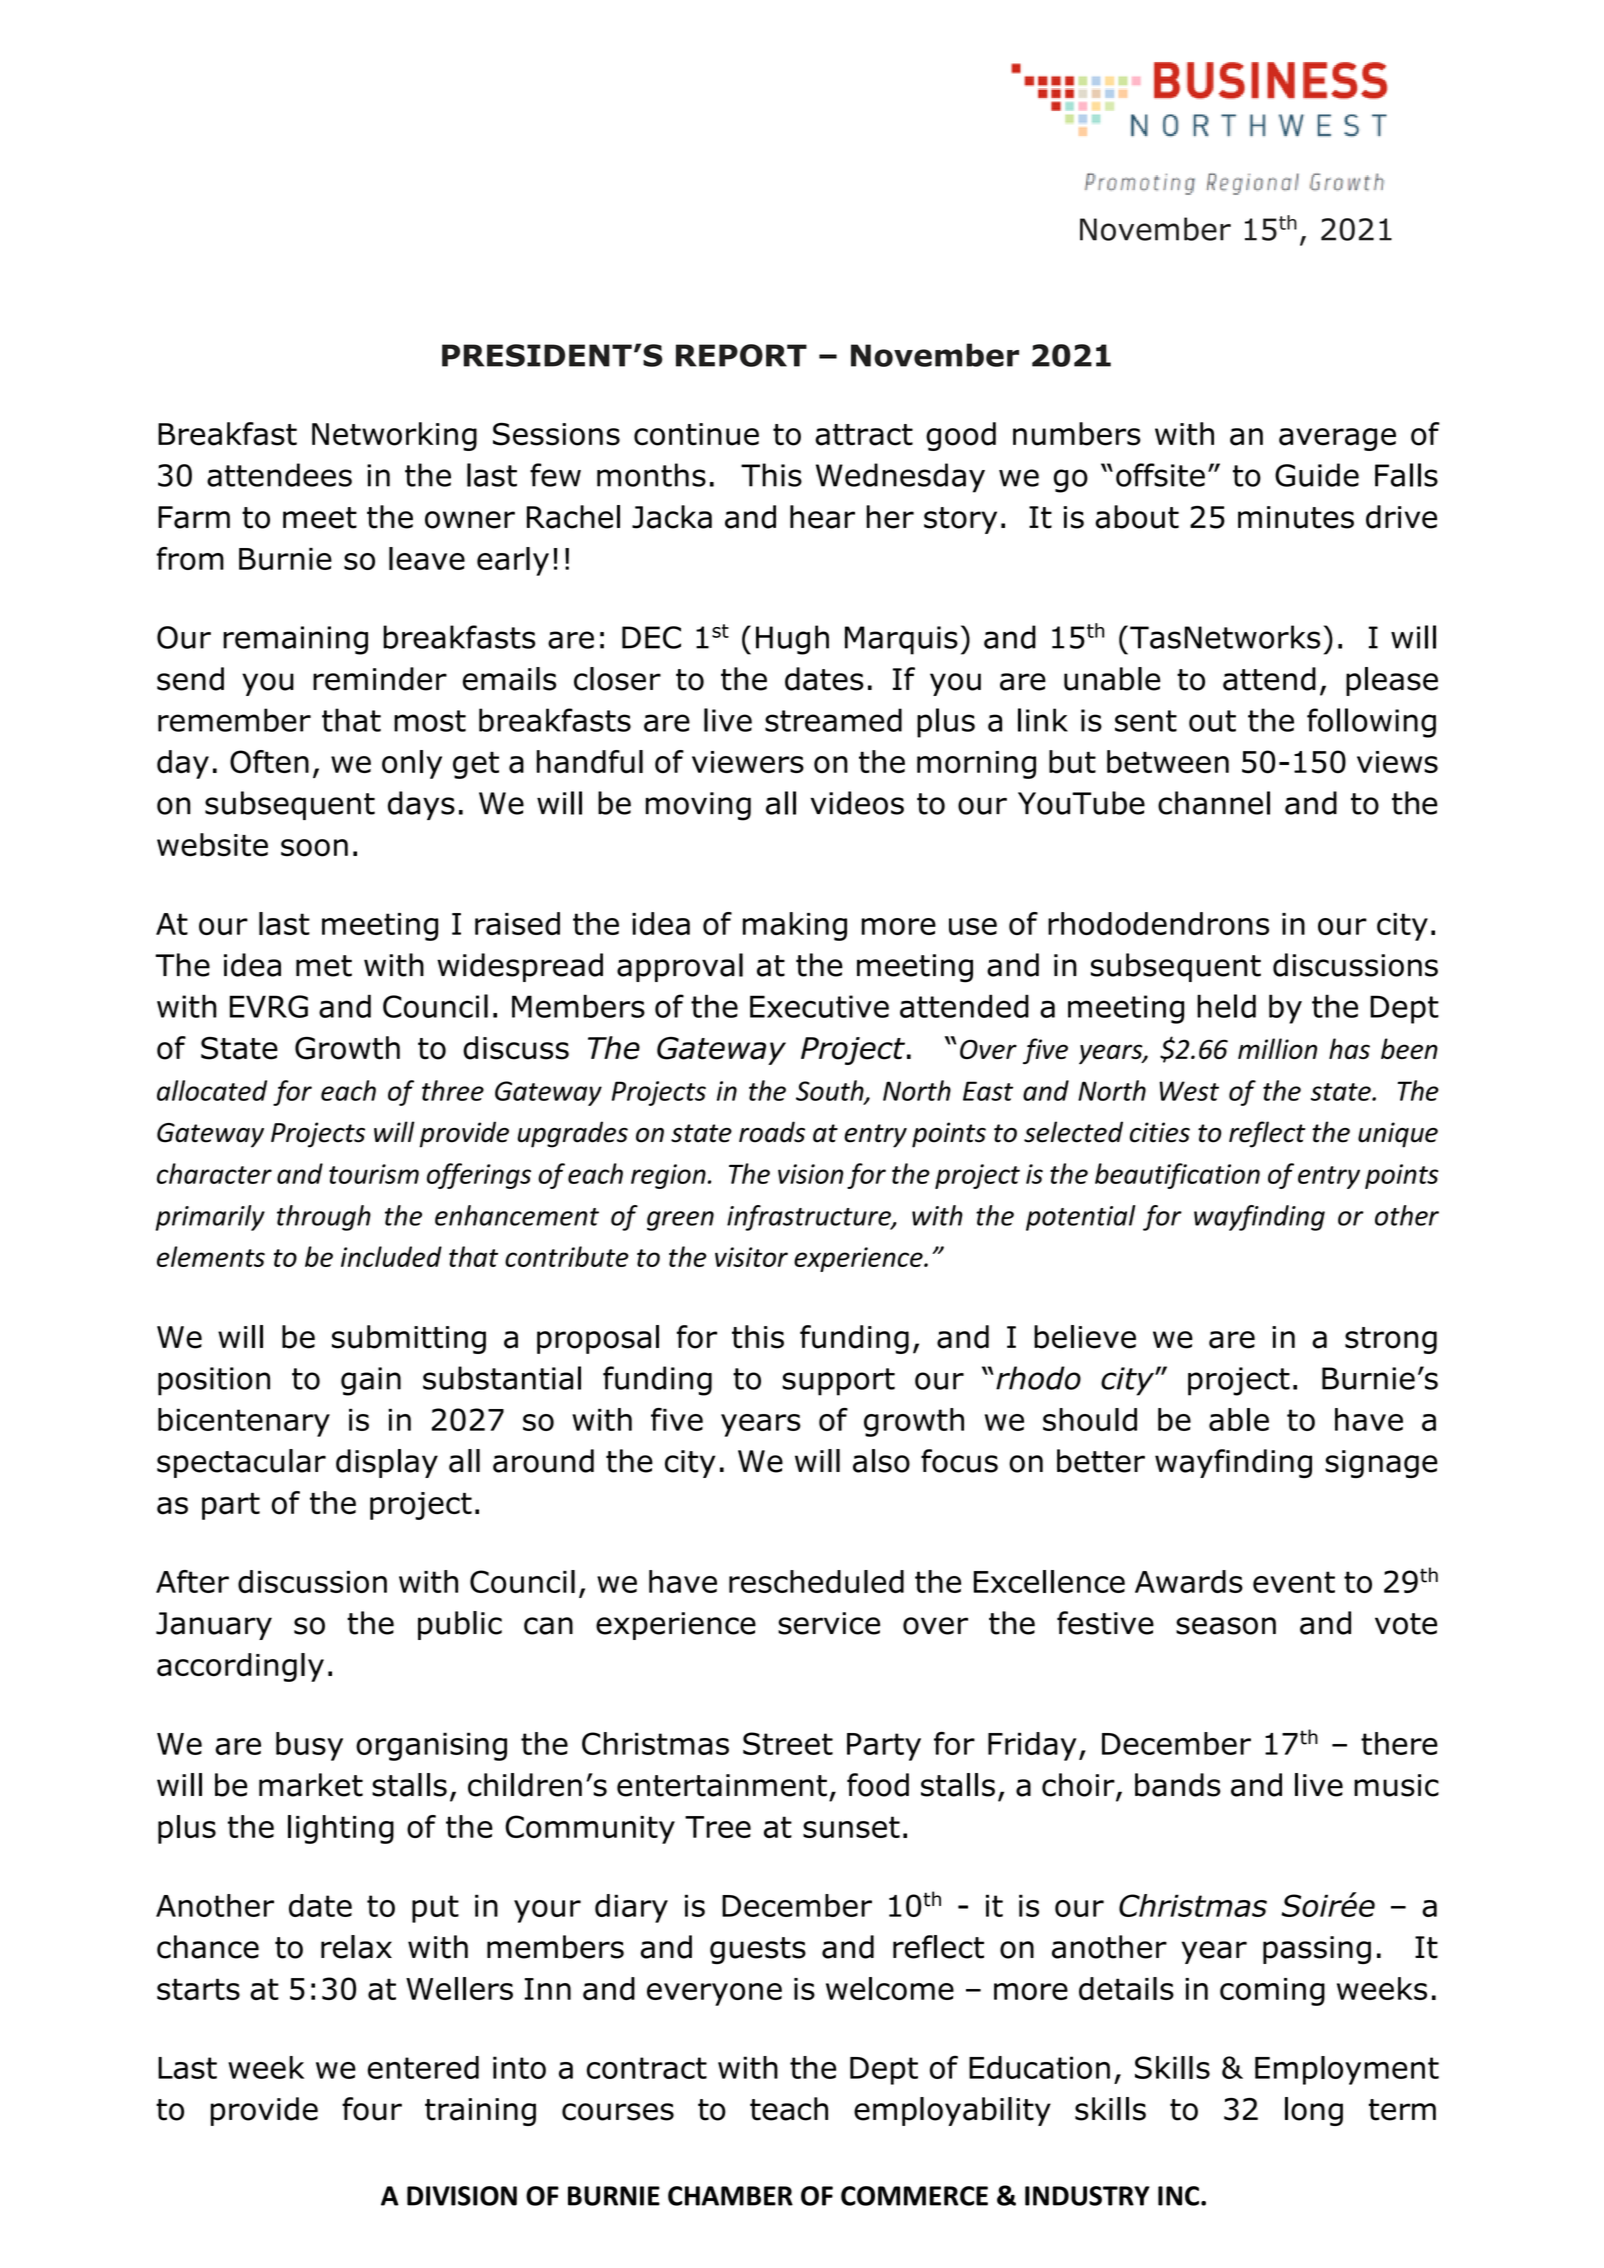 This document has width=1604, height=2268. Describe the element at coordinates (391, 1256) in the document. I see `included` at that location.
